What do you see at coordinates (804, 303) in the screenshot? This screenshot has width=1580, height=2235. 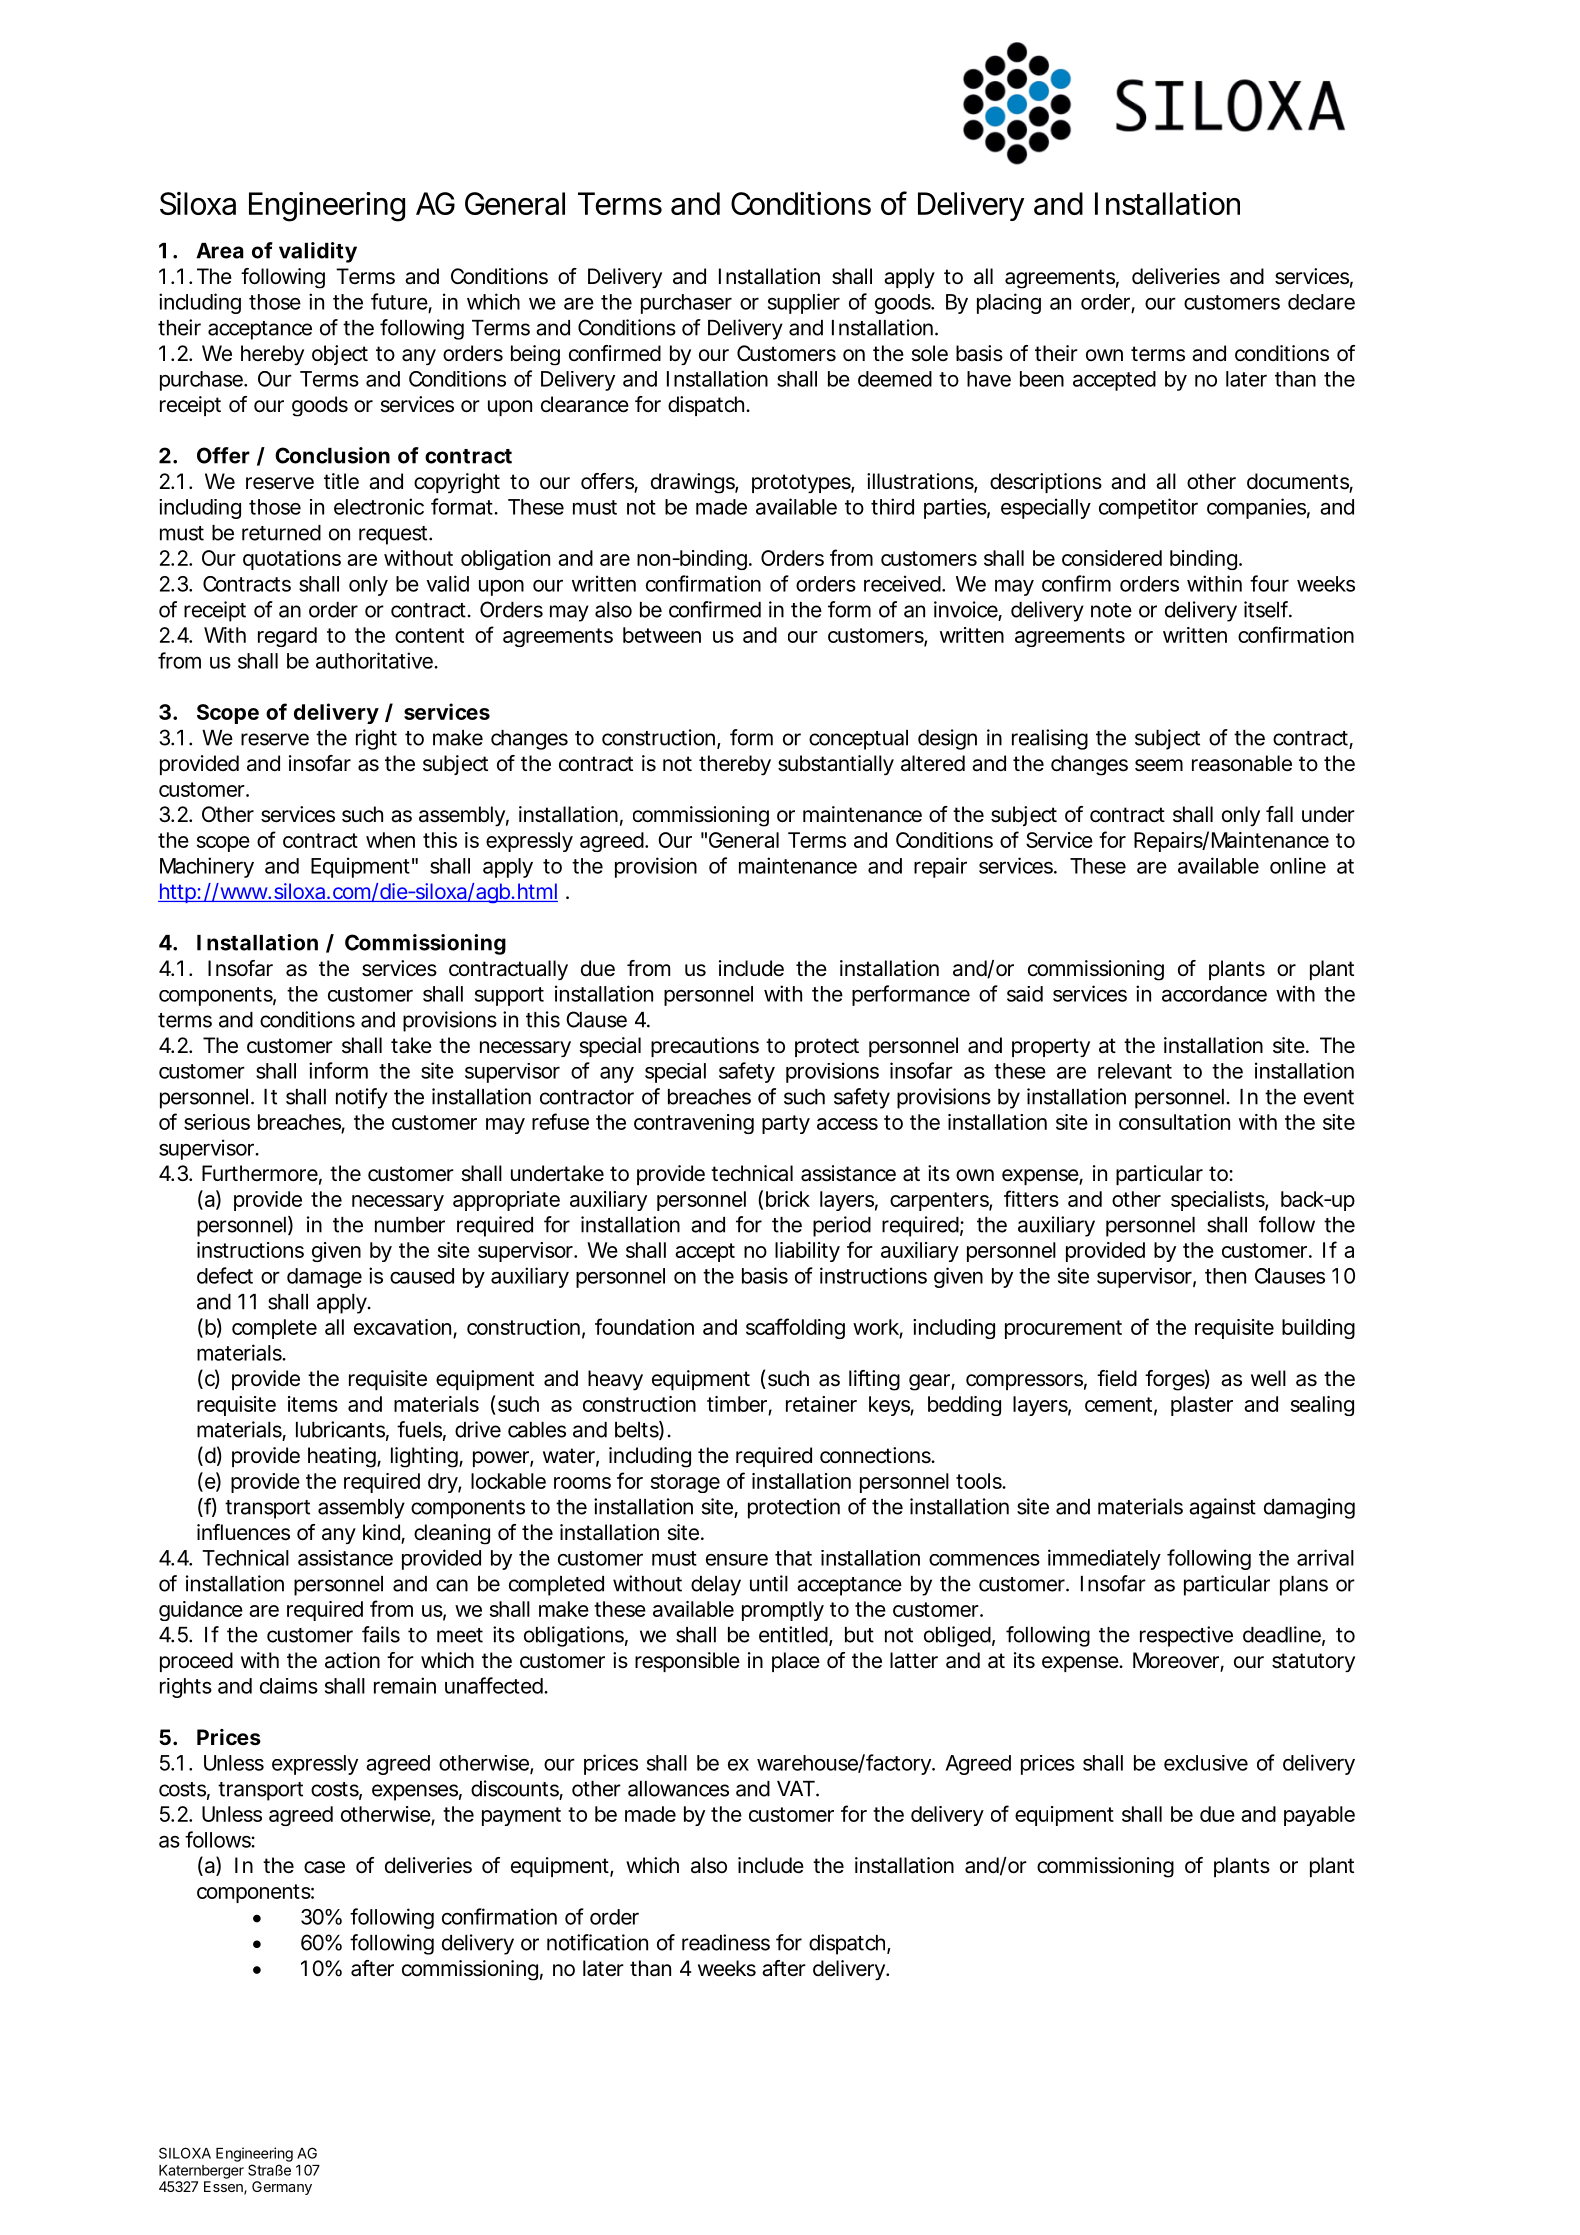 I see `supplier` at bounding box center [804, 303].
